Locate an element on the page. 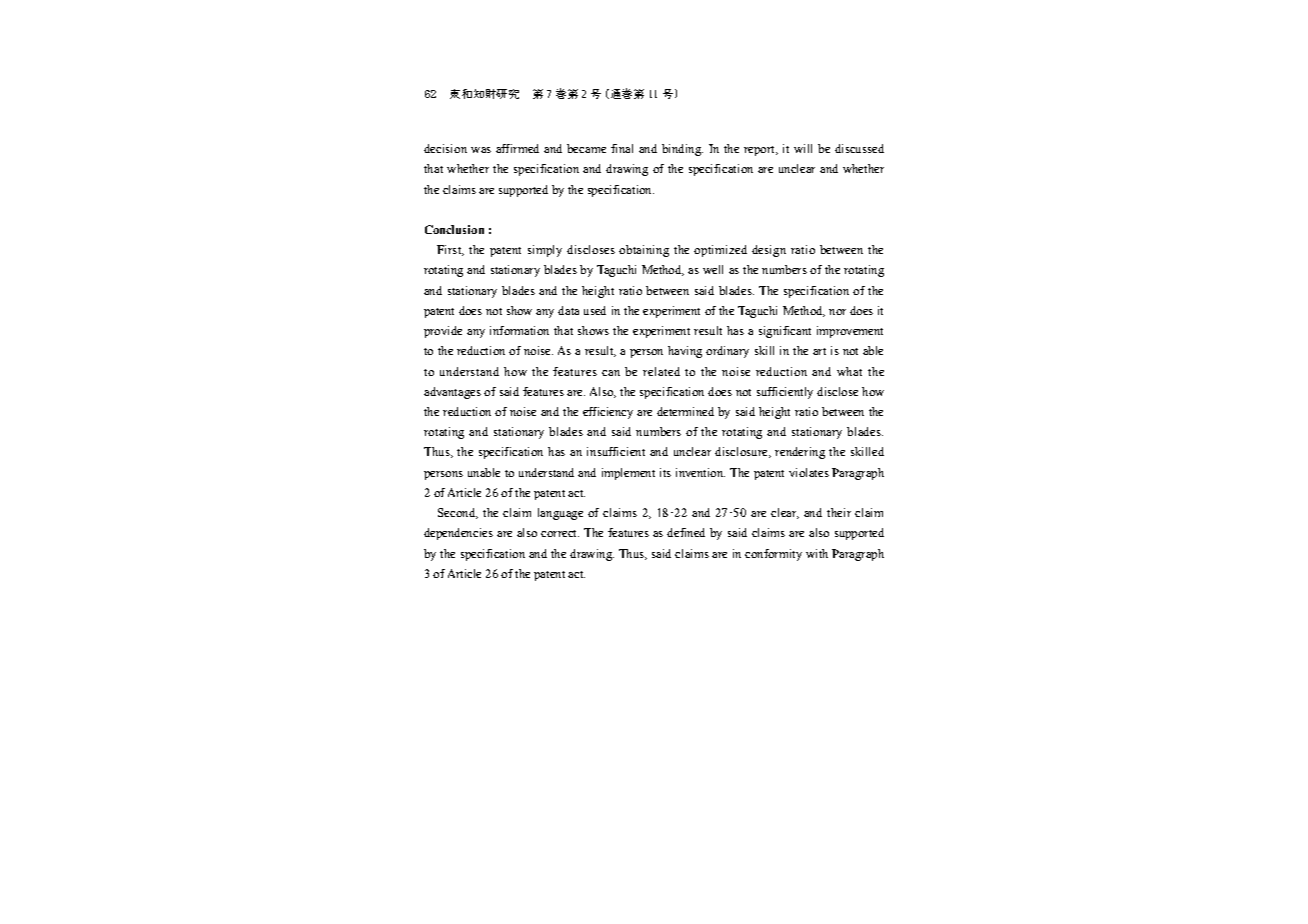 This document has height=924, width=1308. First is located at coordinates (450, 250).
